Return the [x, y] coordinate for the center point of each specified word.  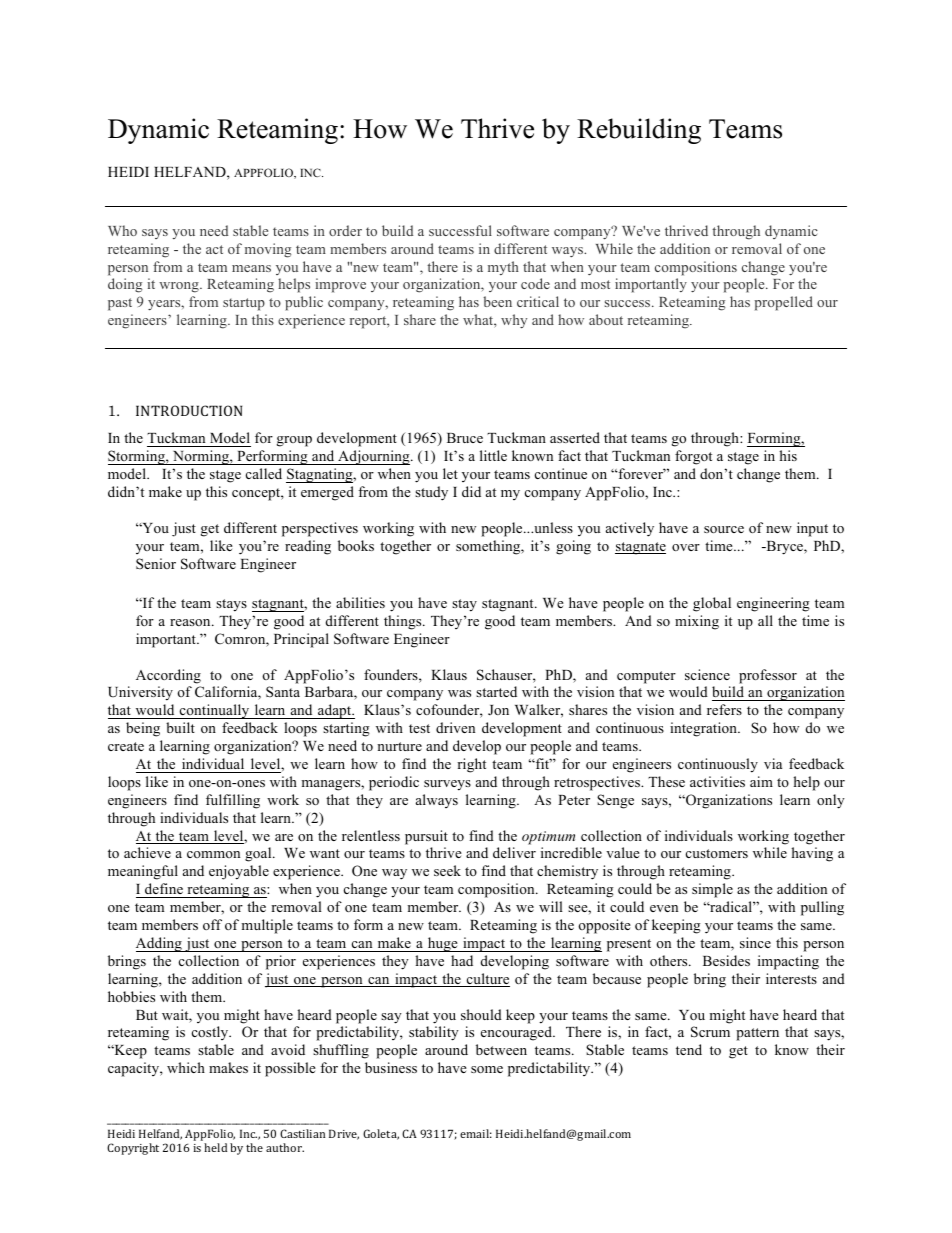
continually [215, 711]
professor [768, 676]
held [215, 1147]
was [459, 693]
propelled [783, 303]
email [476, 1133]
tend [689, 1049]
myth [503, 268]
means [251, 268]
